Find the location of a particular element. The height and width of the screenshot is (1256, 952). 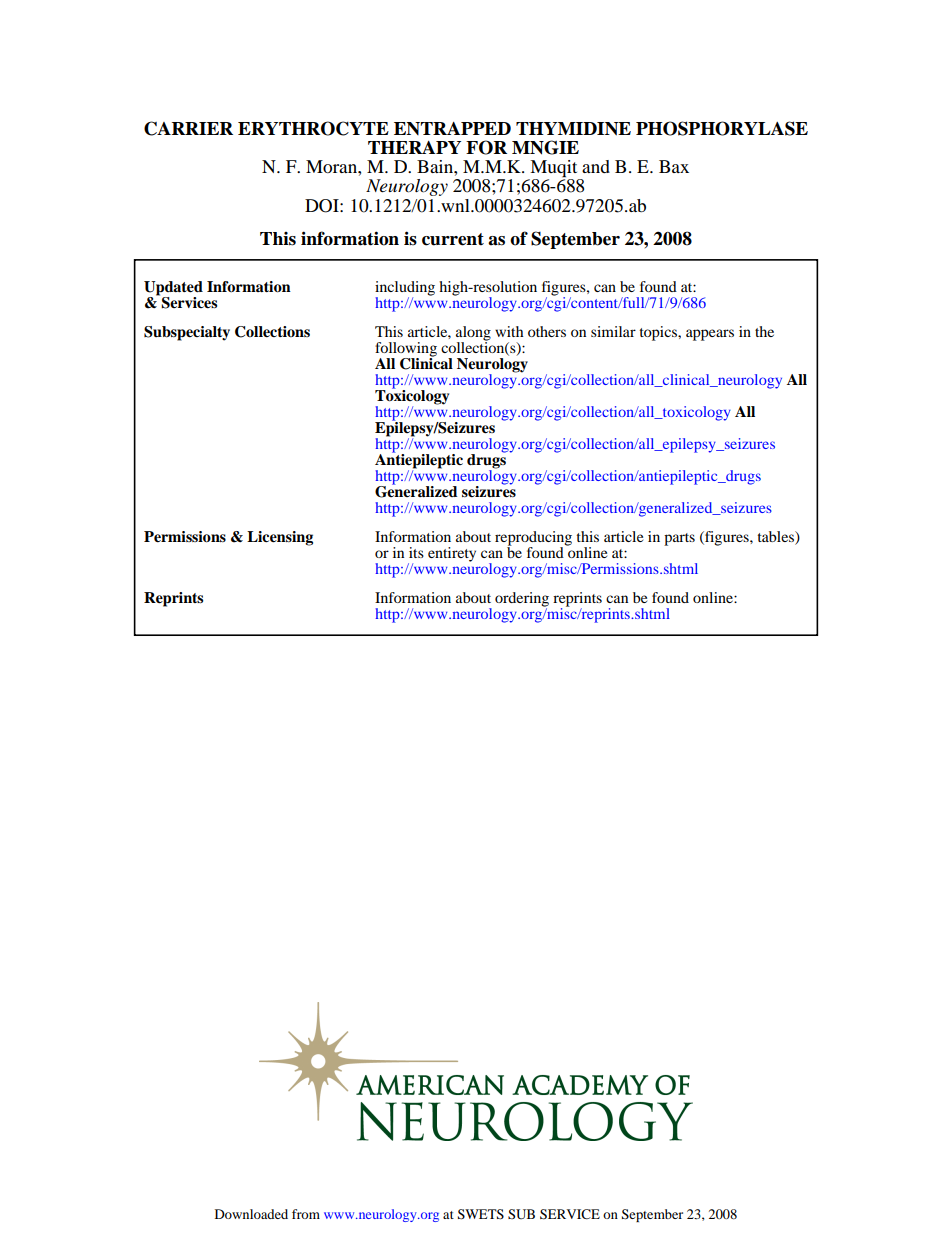

Bax is located at coordinates (674, 166).
